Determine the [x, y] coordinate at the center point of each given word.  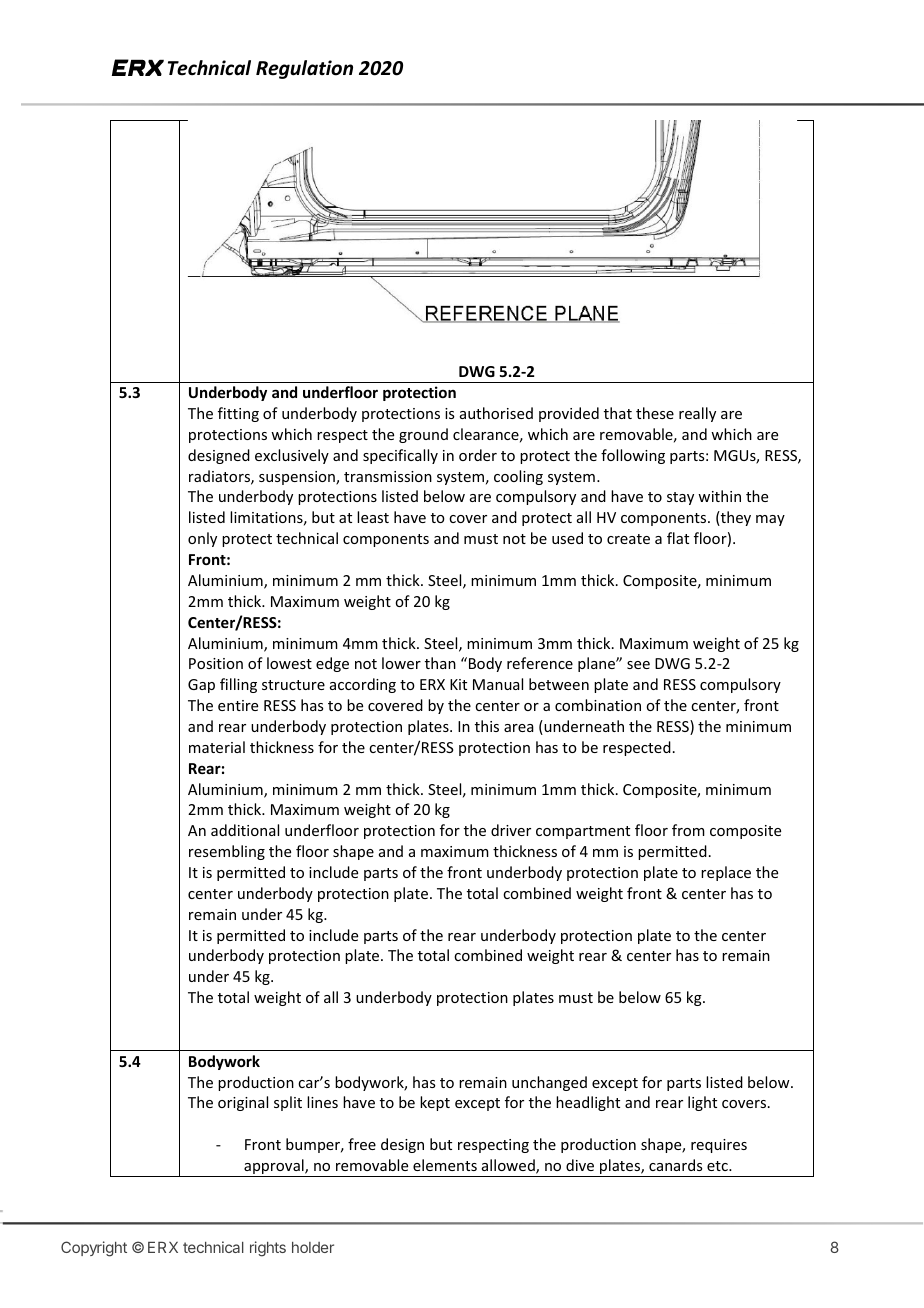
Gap [201, 686]
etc [718, 1166]
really [697, 414]
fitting [238, 414]
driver [511, 830]
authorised [496, 413]
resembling [227, 852]
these [655, 413]
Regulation [304, 69]
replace [726, 873]
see [638, 665]
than [440, 663]
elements [445, 1165]
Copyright [94, 1249]
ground [423, 435]
